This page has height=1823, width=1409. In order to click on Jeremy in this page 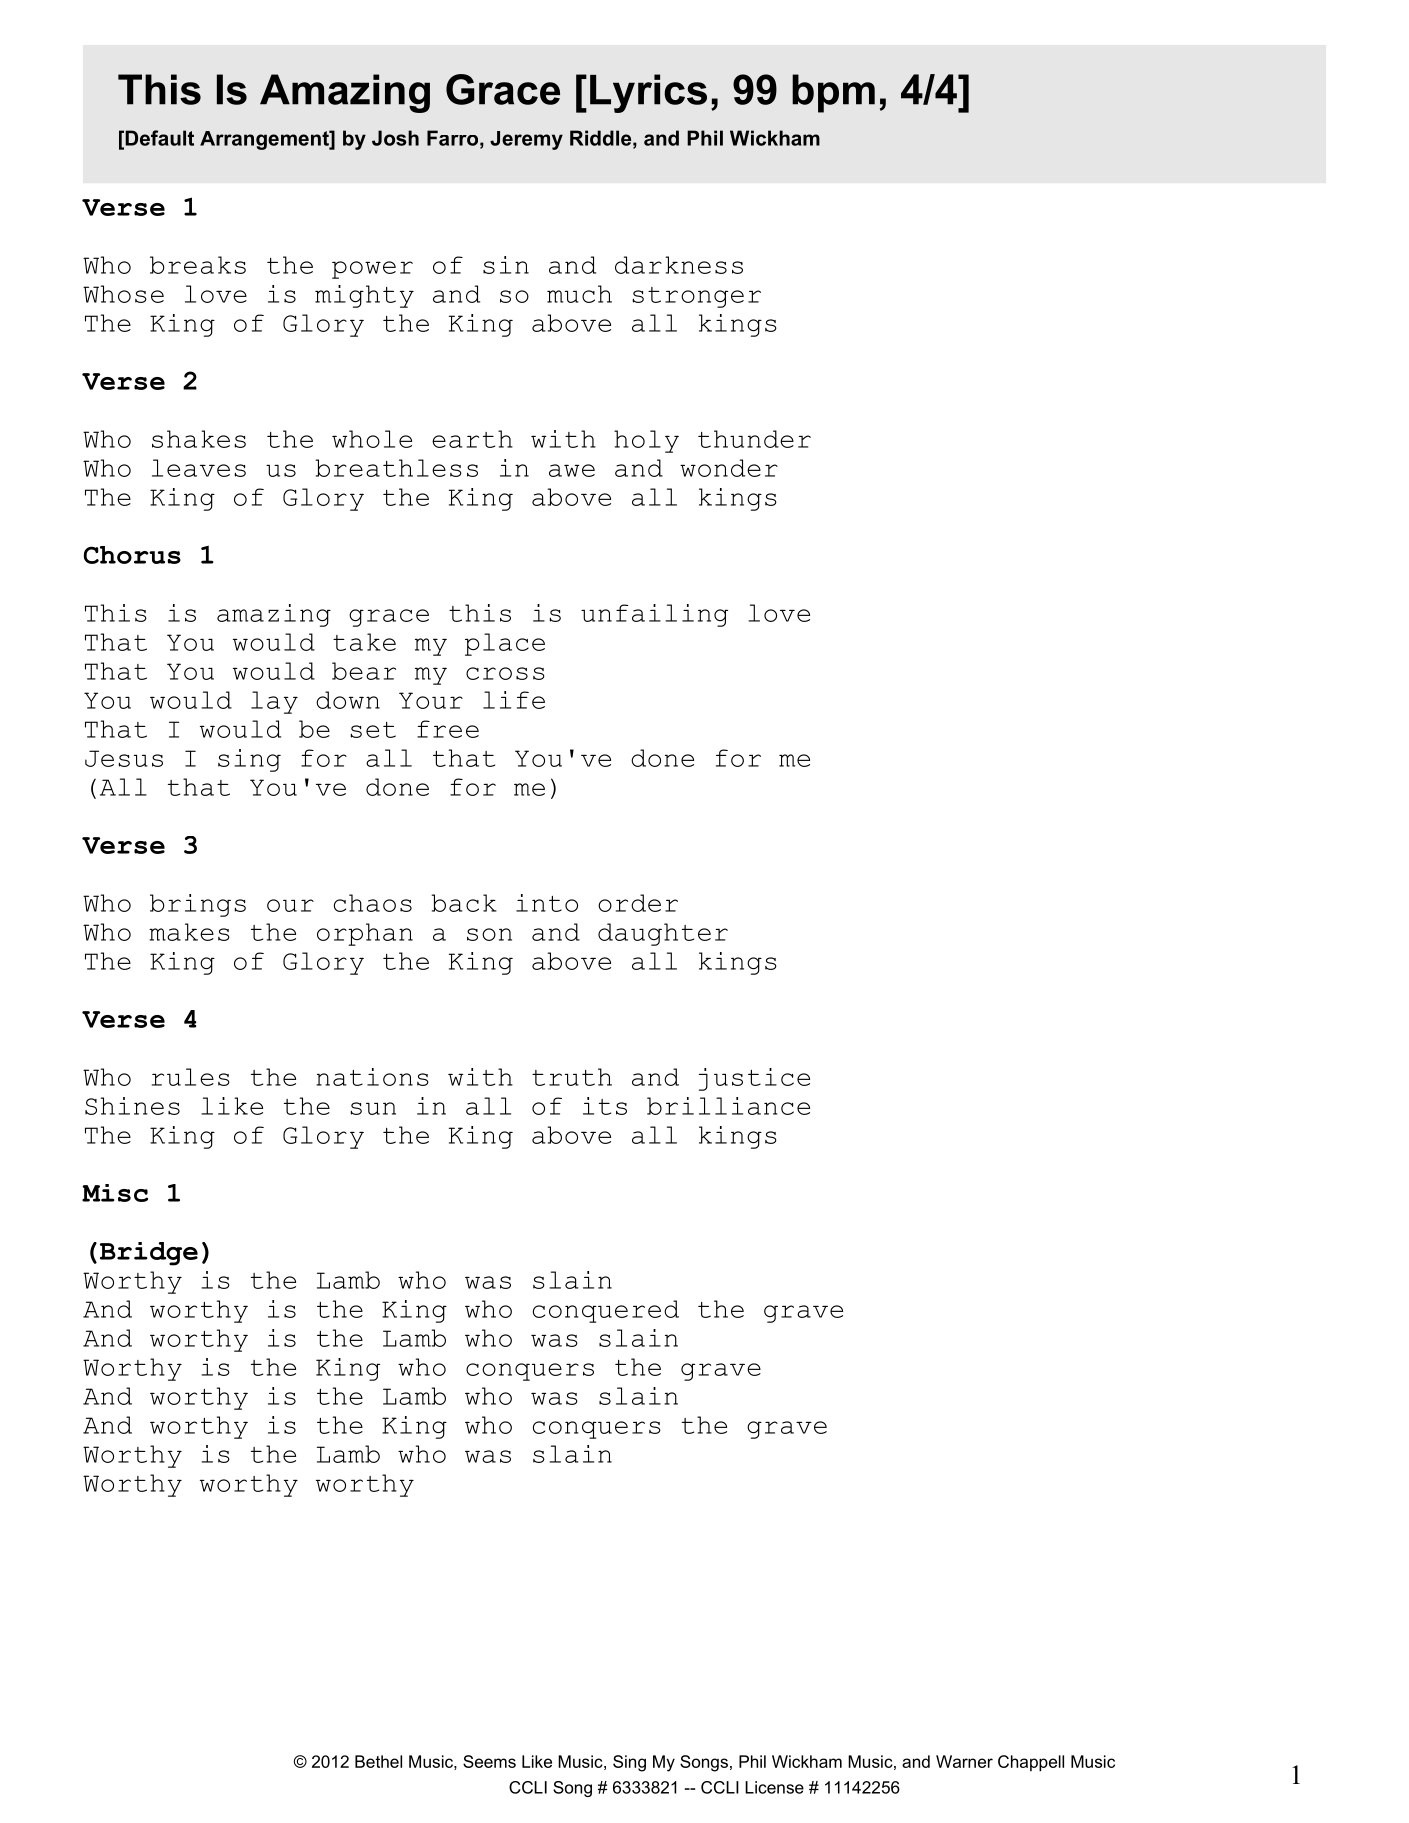, I will do `click(526, 140)`.
